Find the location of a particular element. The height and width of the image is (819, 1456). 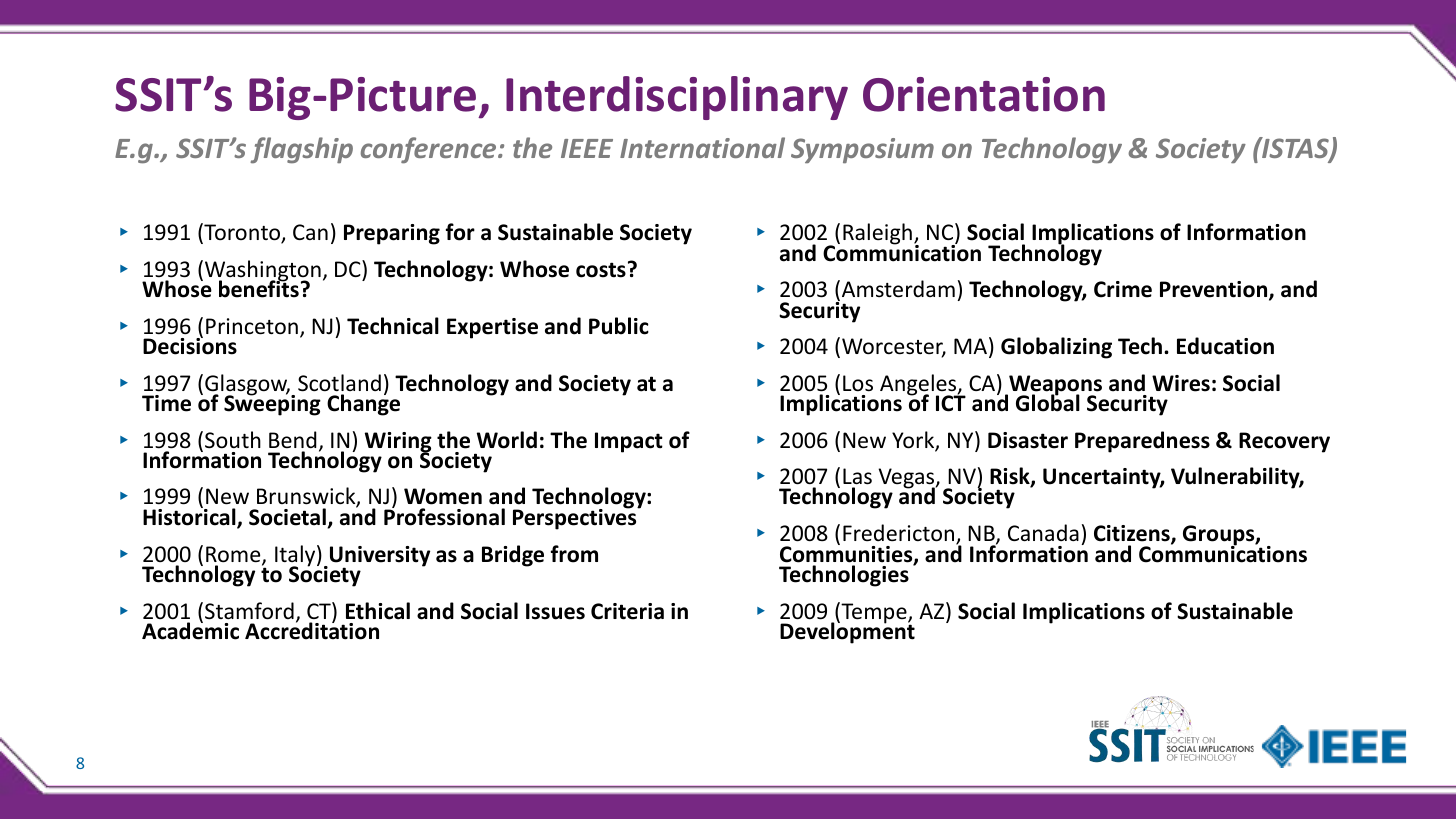

Stamford is located at coordinates (249, 611).
